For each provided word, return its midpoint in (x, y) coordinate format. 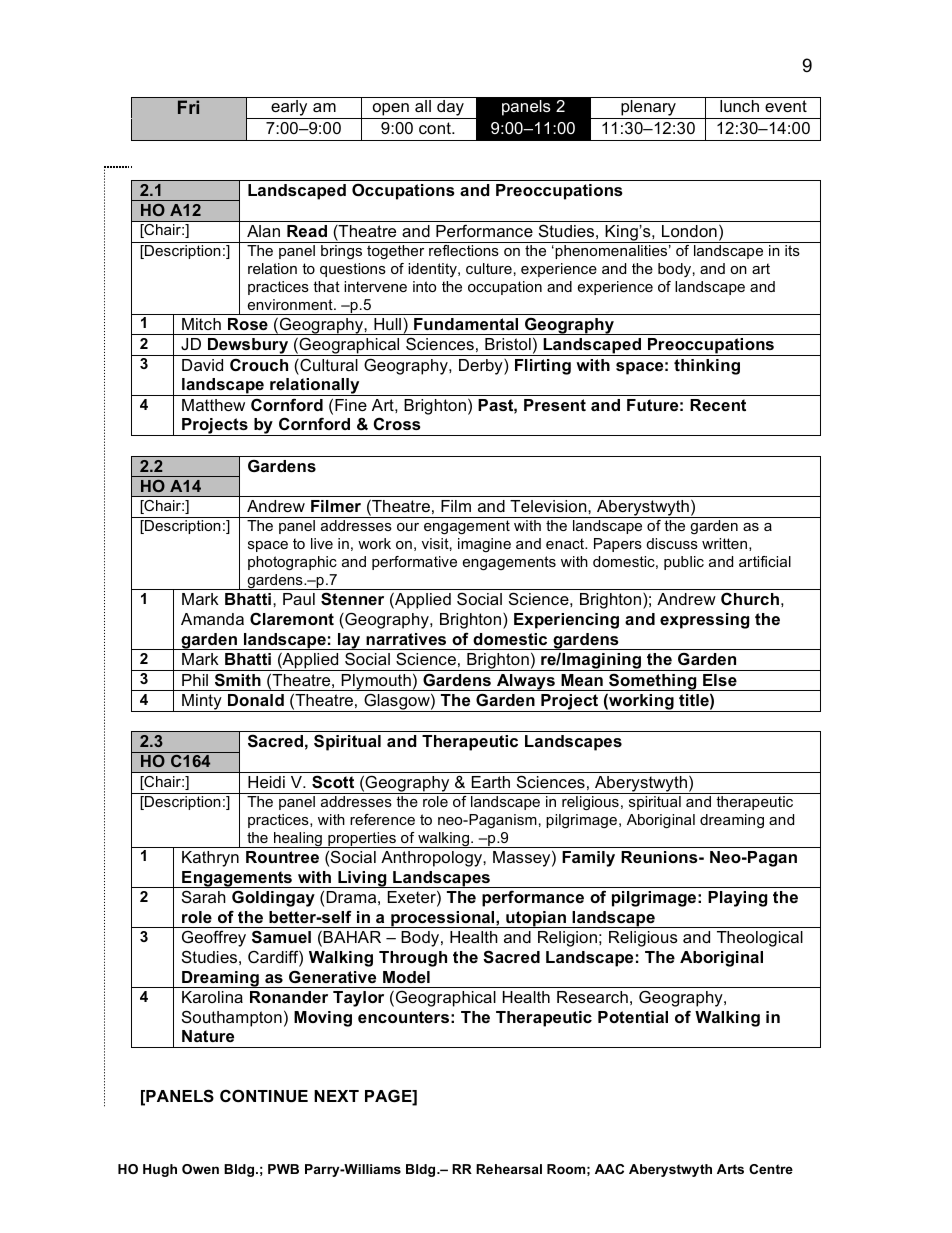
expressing (704, 621)
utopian (536, 919)
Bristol (508, 344)
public (684, 563)
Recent (718, 405)
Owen (200, 1169)
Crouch (259, 364)
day (450, 109)
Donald (256, 700)
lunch (739, 106)
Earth (491, 782)
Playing (737, 899)
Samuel (281, 937)
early (289, 109)
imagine (484, 545)
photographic (292, 563)
